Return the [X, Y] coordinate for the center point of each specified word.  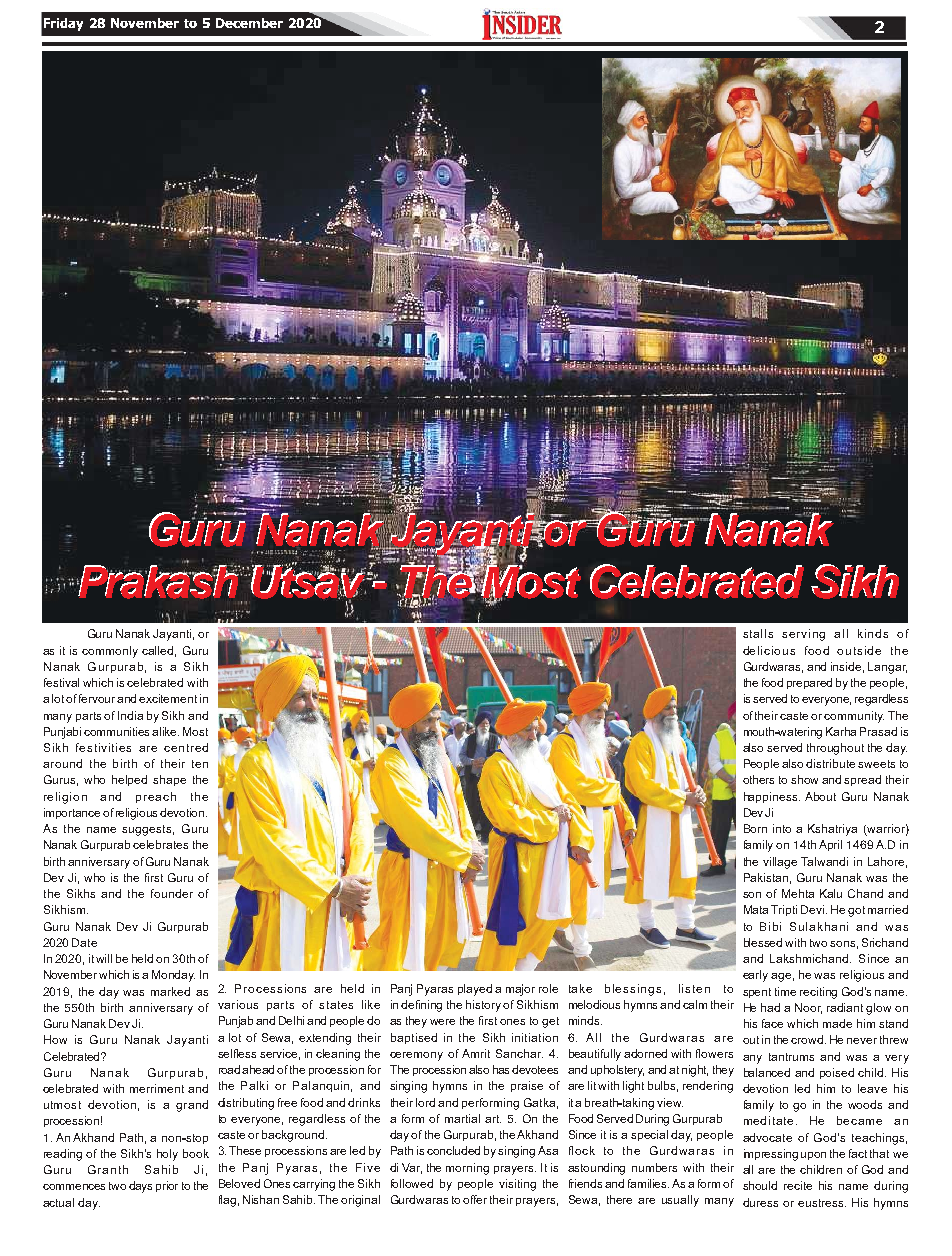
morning [467, 1169]
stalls [758, 633]
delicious [769, 650]
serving [803, 635]
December [249, 23]
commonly [110, 652]
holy [167, 1155]
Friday [63, 24]
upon [813, 1156]
